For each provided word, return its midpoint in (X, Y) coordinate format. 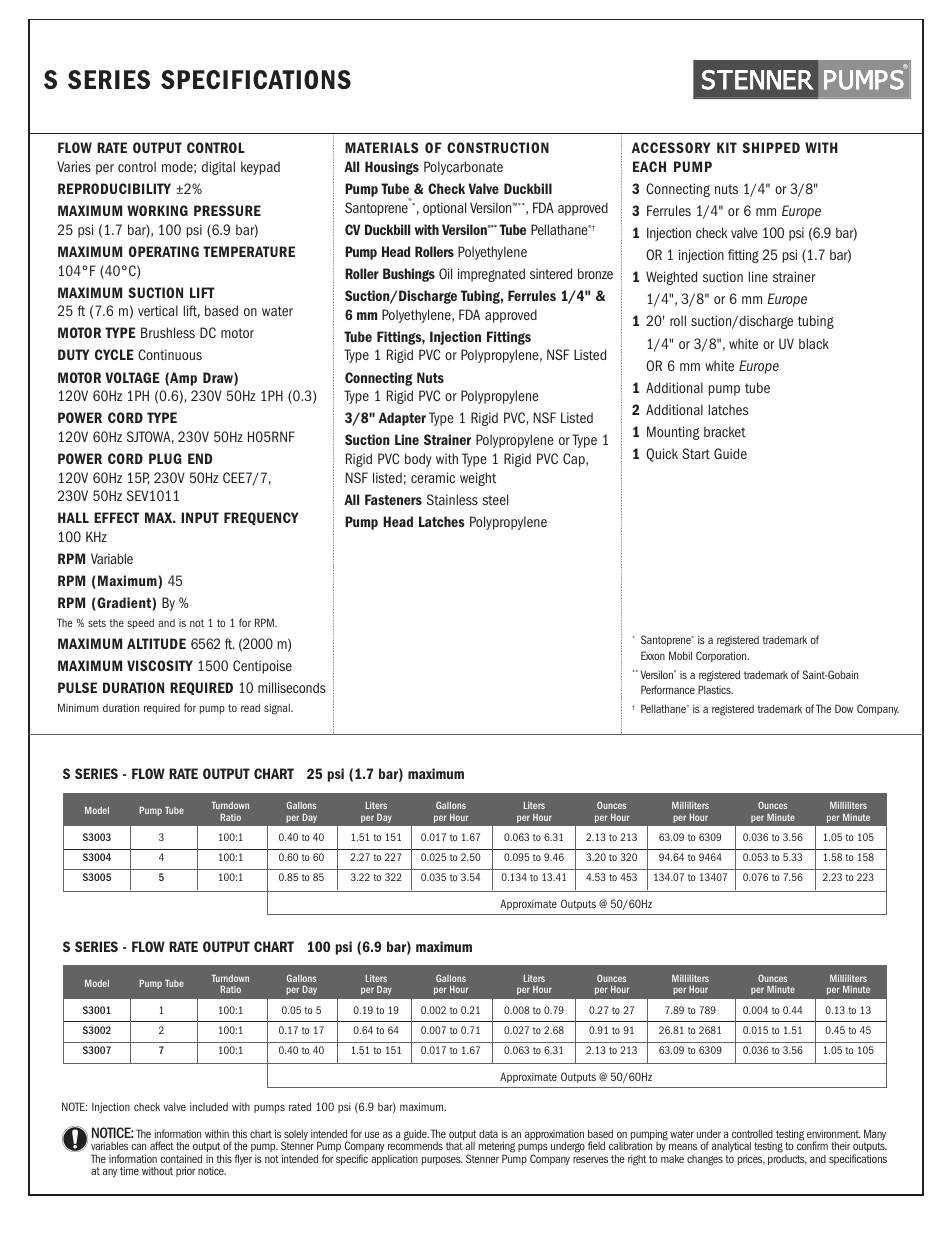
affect (162, 1145)
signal (278, 709)
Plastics (715, 689)
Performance (668, 689)
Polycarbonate (463, 168)
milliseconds (292, 687)
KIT (727, 147)
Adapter (402, 419)
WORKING (157, 210)
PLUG (165, 458)
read (250, 707)
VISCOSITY (160, 665)
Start (696, 453)
